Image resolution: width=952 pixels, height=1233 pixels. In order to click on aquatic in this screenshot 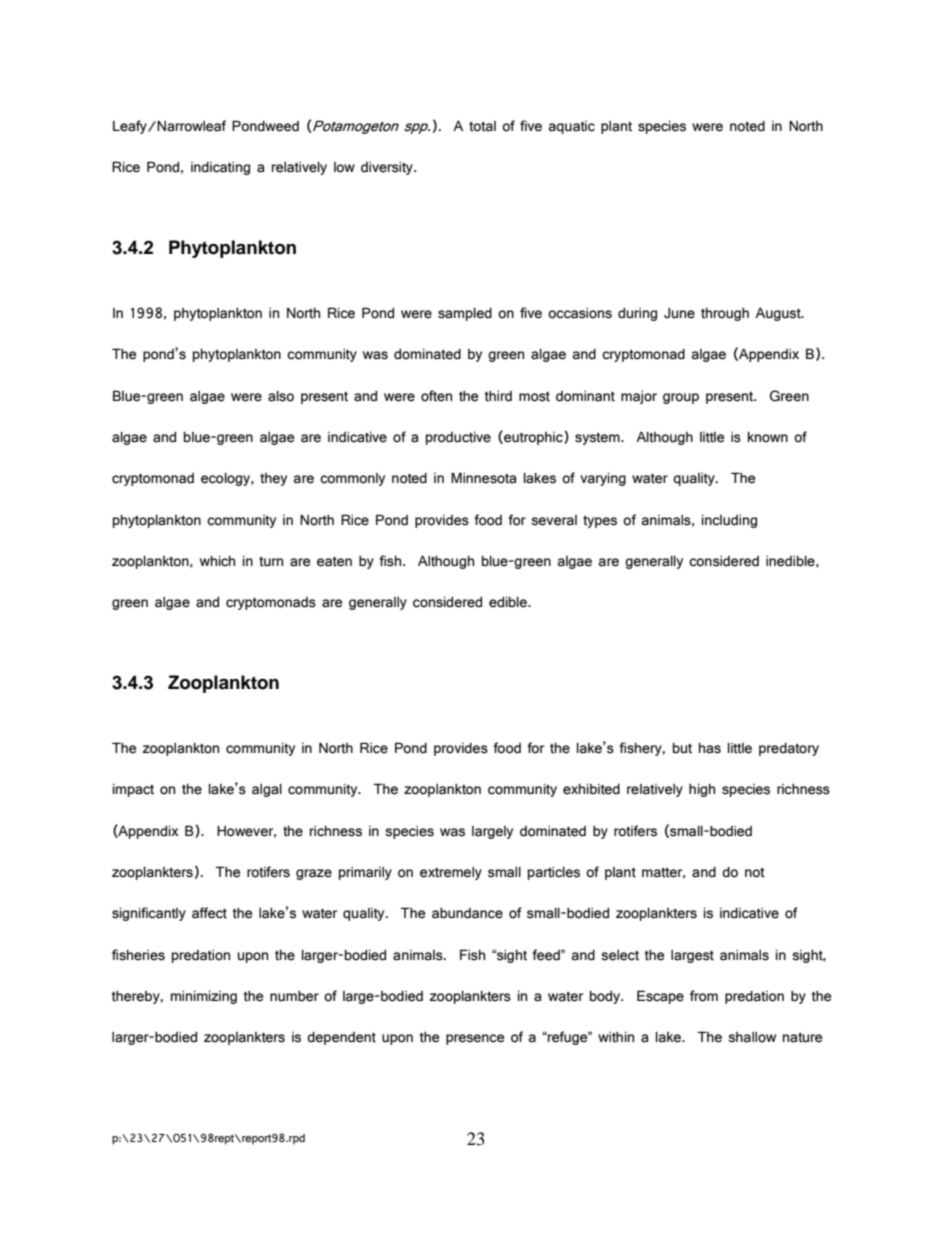, I will do `click(572, 127)`.
